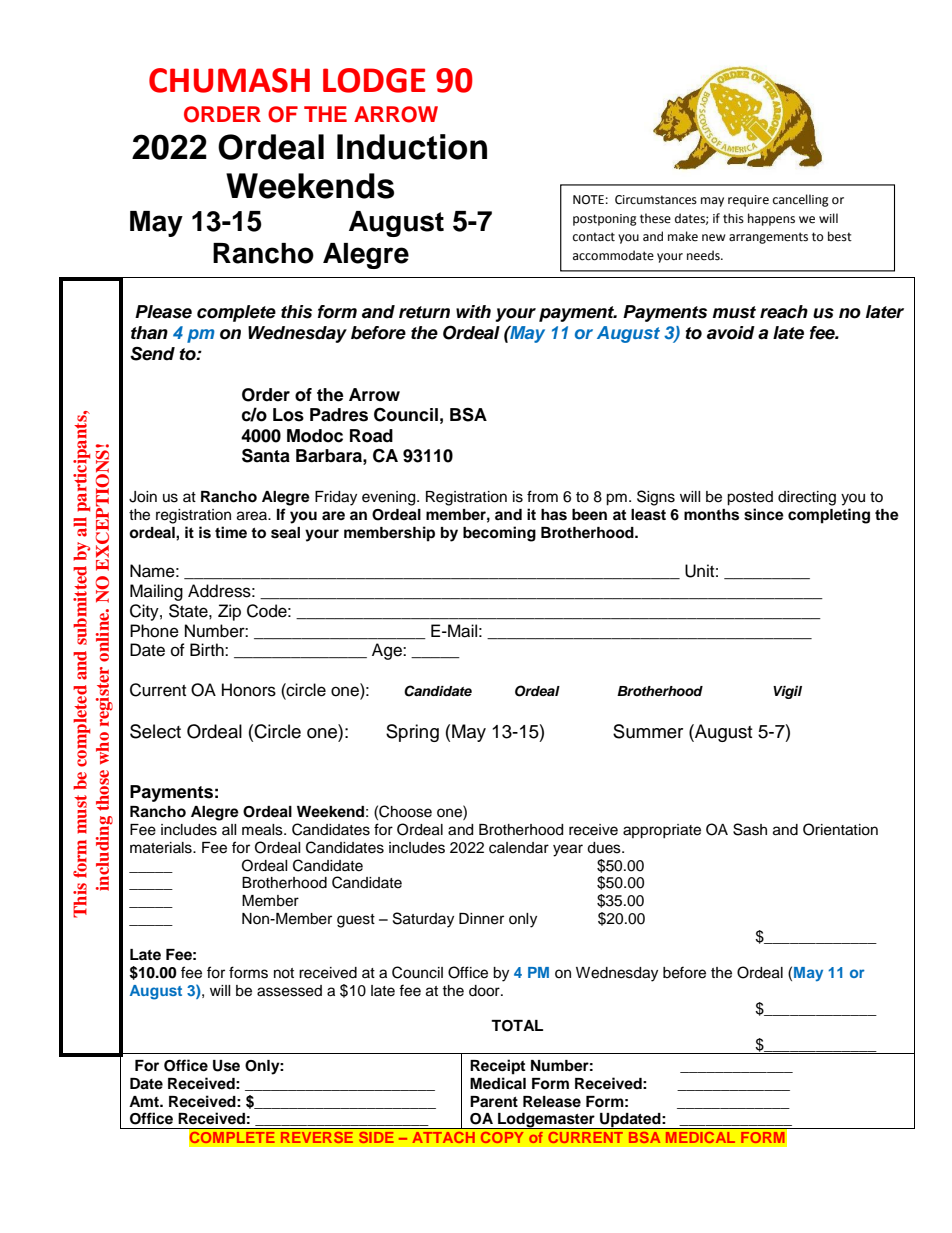  Describe the element at coordinates (263, 830) in the screenshot. I see `meals` at that location.
